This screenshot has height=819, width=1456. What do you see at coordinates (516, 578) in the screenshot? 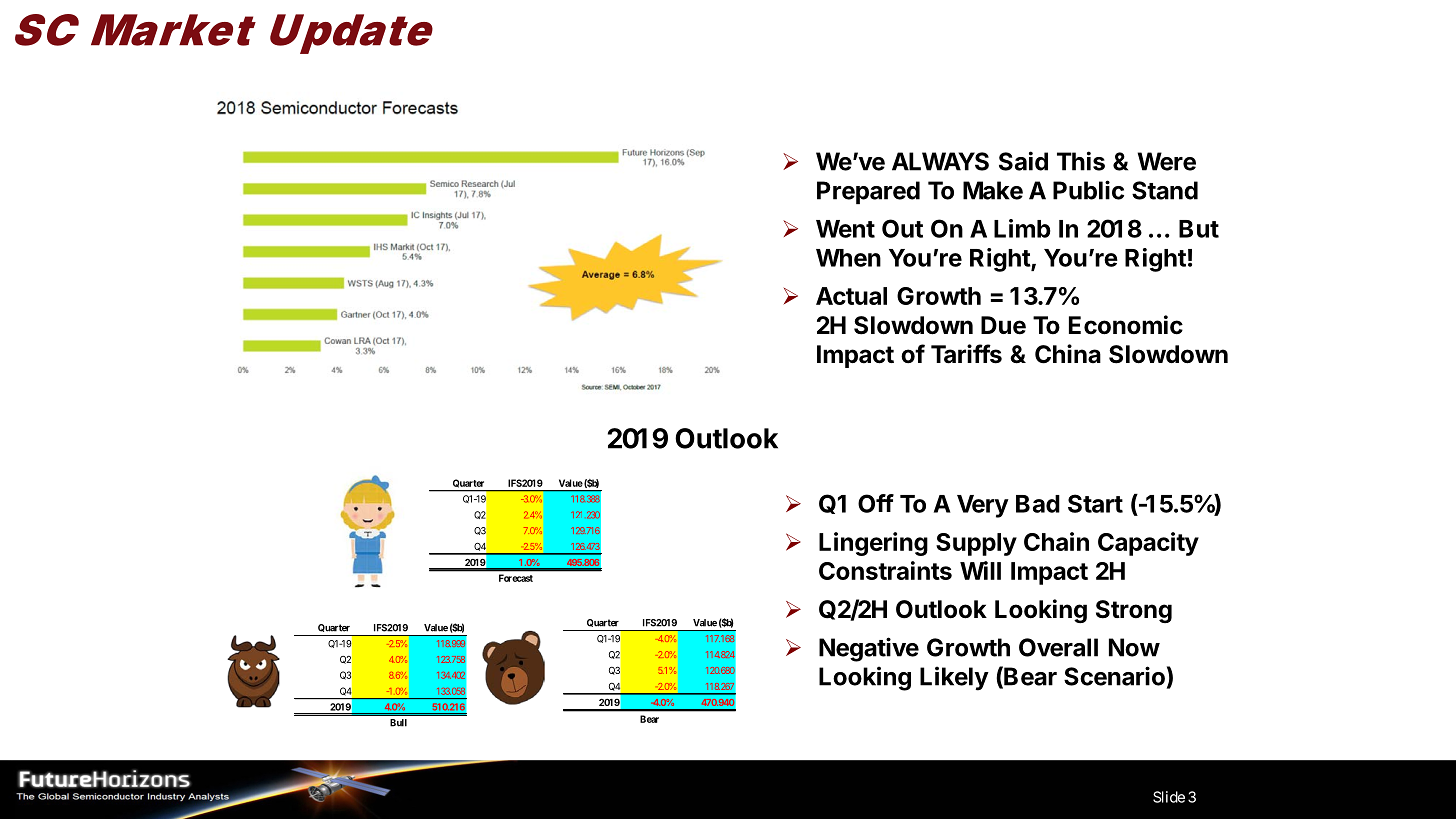
I see `Forecast` at bounding box center [516, 578].
